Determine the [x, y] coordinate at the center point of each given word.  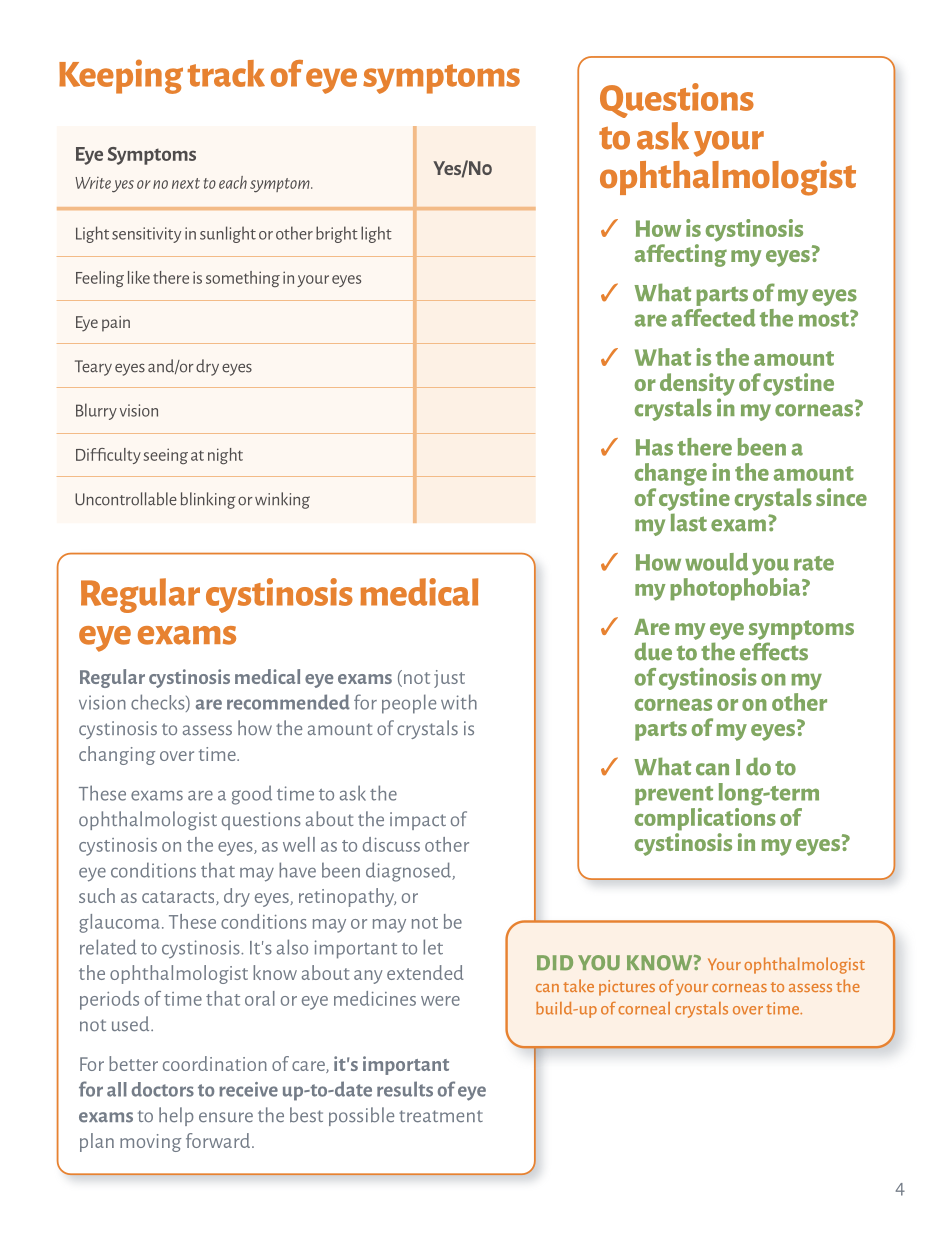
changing [117, 755]
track [226, 73]
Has [654, 447]
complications [705, 818]
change [671, 474]
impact [418, 821]
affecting [681, 255]
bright [337, 234]
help [176, 1116]
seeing [165, 456]
